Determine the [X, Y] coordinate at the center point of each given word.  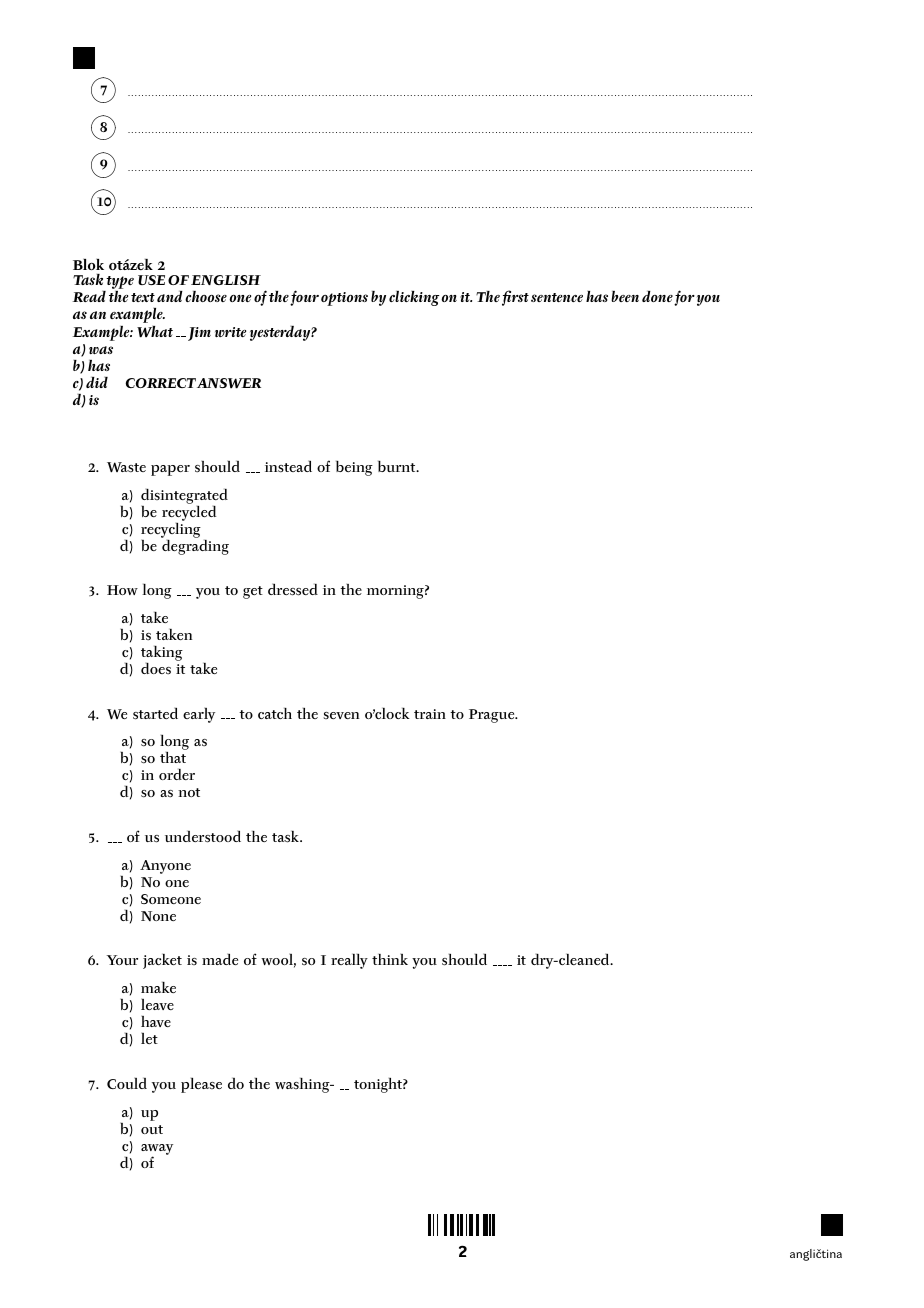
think [390, 959]
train [430, 714]
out [152, 1129]
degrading [195, 546]
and [170, 296]
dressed [293, 590]
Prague [493, 716]
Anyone [165, 867]
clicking [414, 298]
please [201, 1085]
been [625, 296]
